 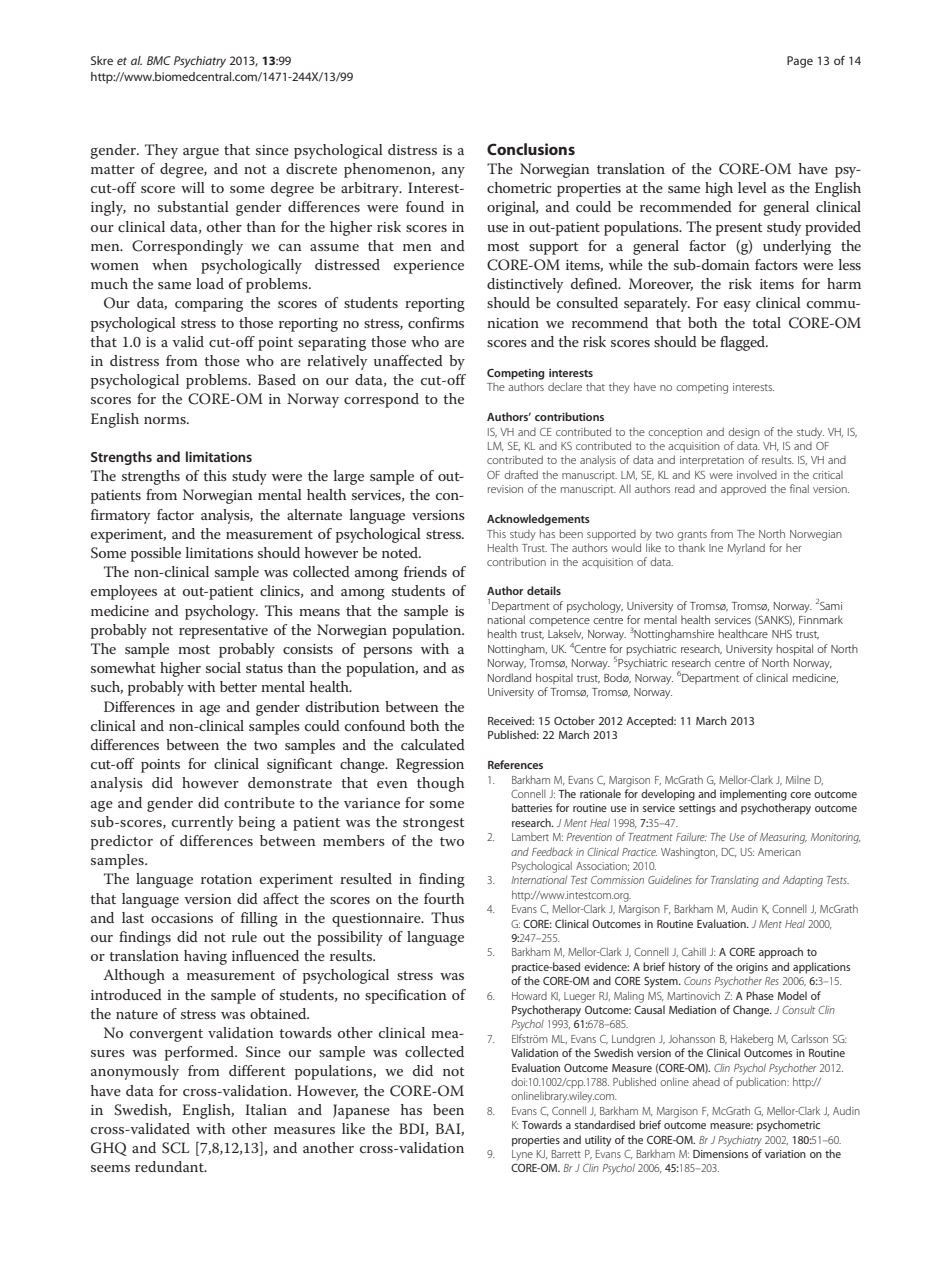 What do you see at coordinates (433, 744) in the page?
I see `calculated` at bounding box center [433, 744].
